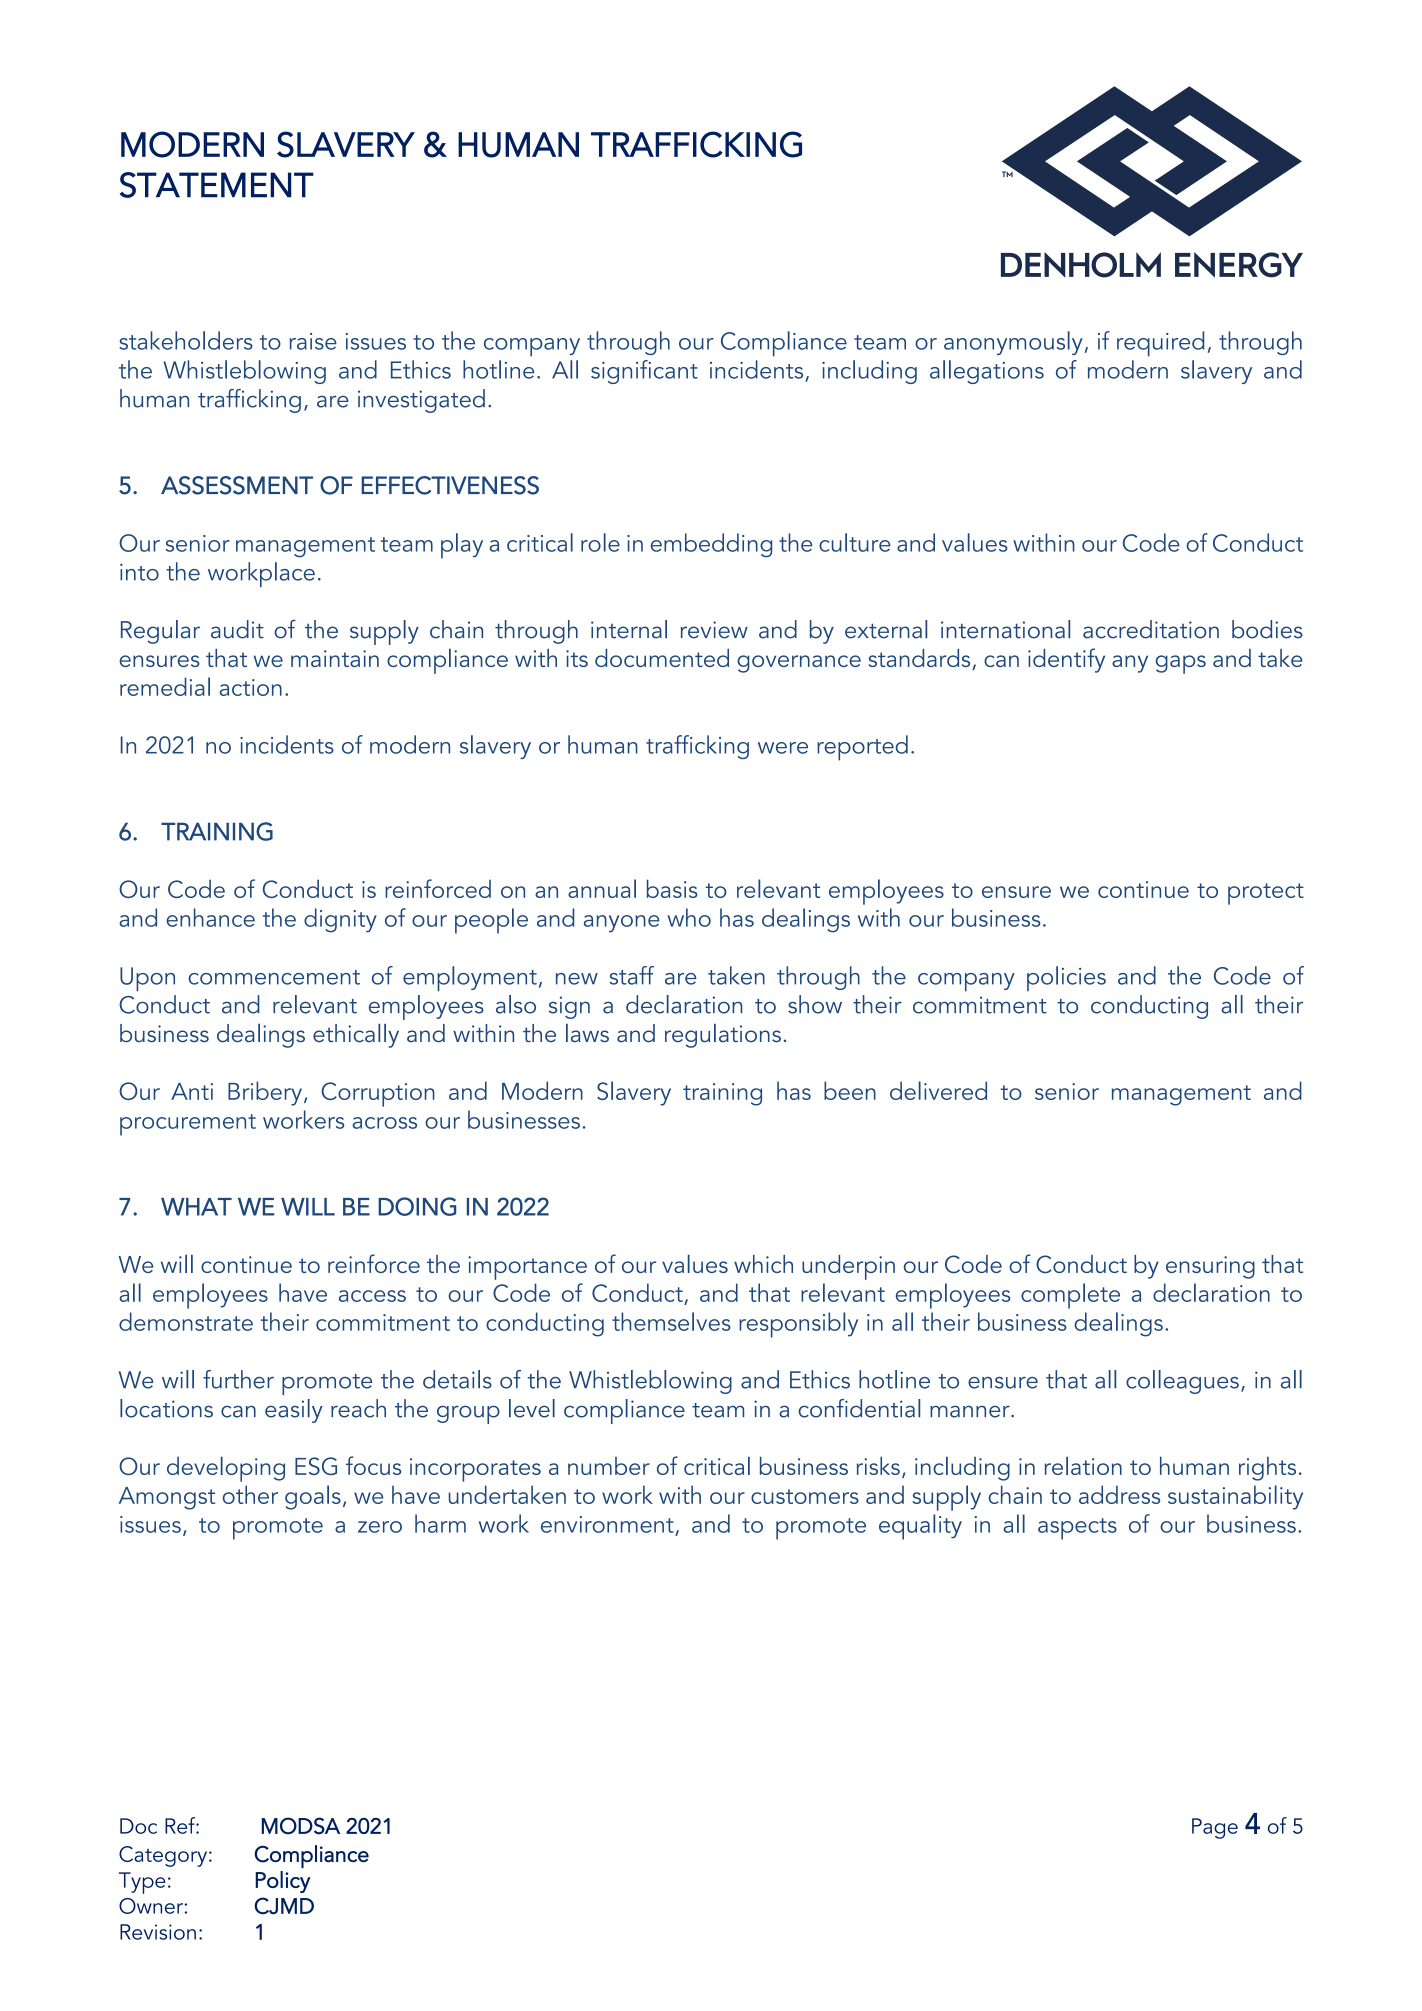 Image resolution: width=1422 pixels, height=2011 pixels. What do you see at coordinates (217, 185) in the document?
I see `STATEMENT` at bounding box center [217, 185].
